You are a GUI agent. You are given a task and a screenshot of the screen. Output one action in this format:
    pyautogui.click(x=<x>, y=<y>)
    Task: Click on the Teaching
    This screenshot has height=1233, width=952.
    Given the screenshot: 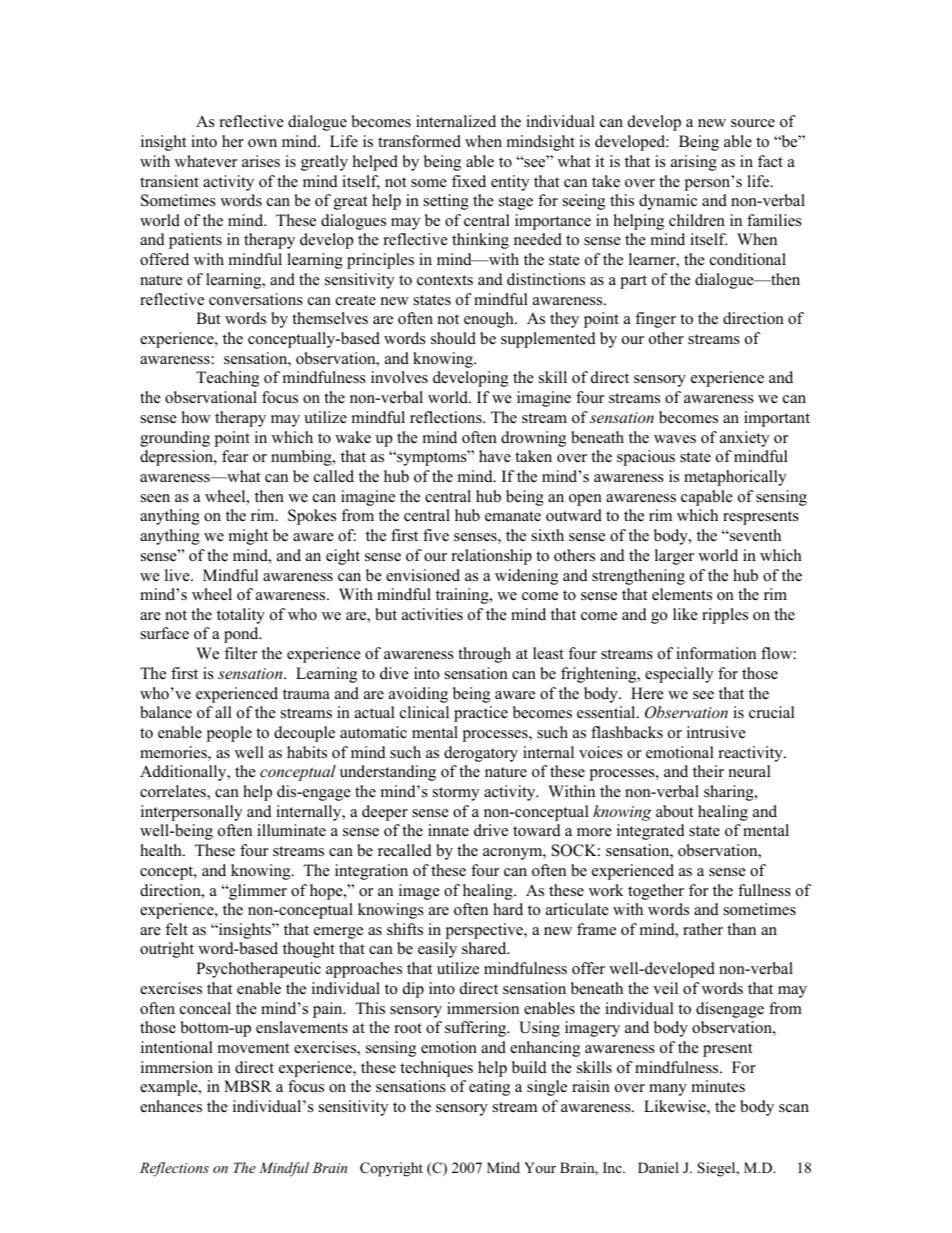 What is the action you would take?
    pyautogui.click(x=227, y=379)
